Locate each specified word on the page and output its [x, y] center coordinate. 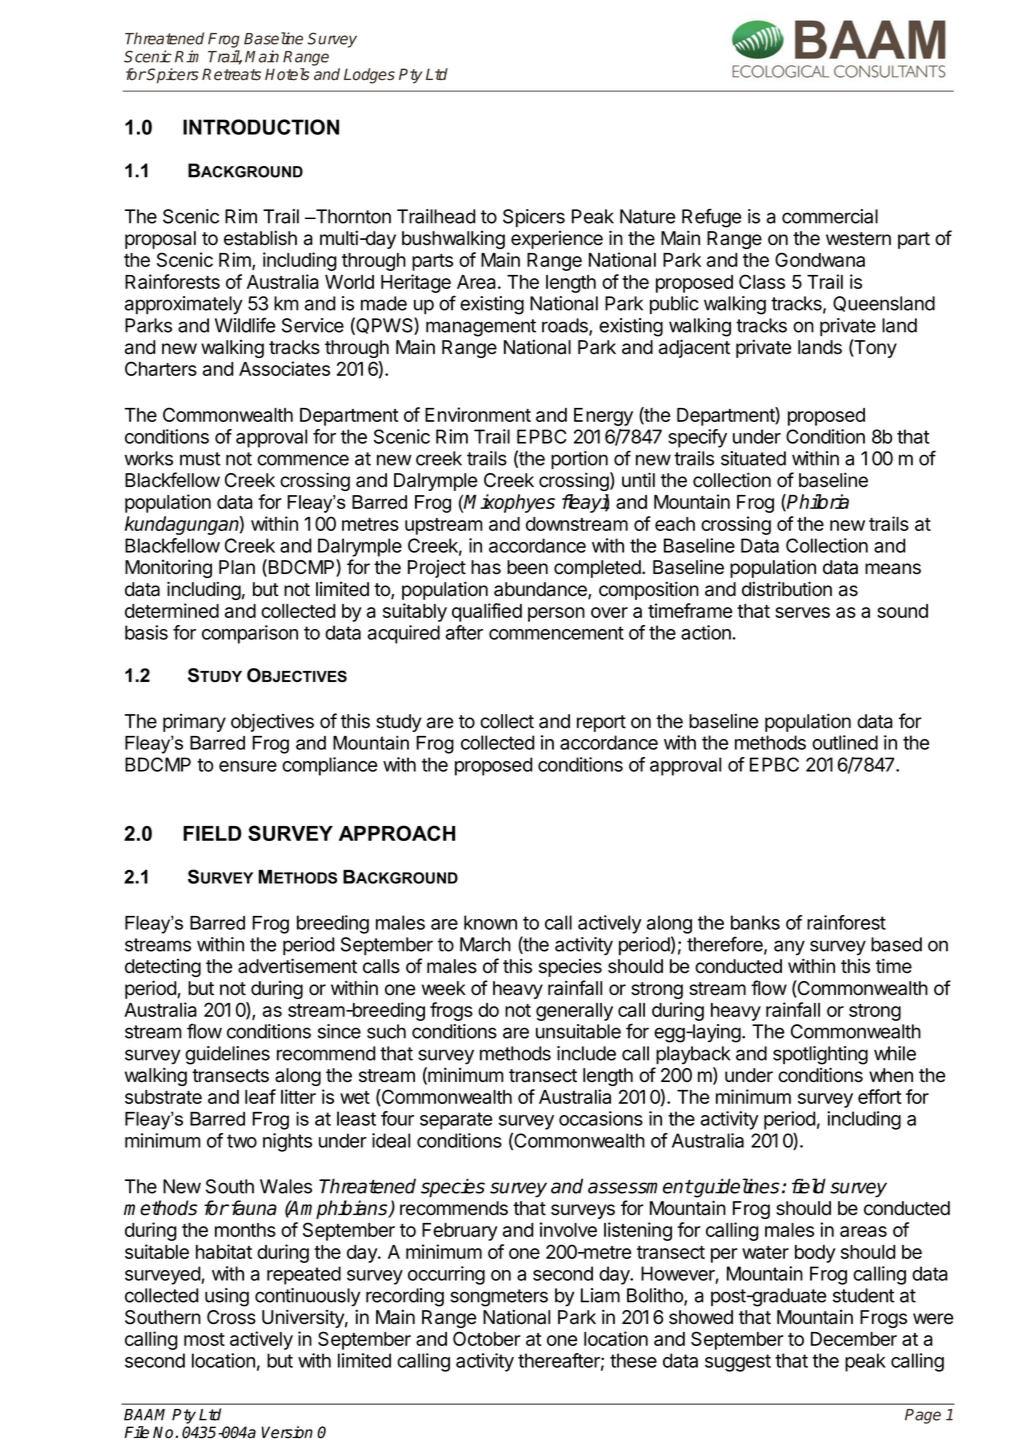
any [789, 947]
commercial [830, 216]
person [556, 614]
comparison [250, 634]
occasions [601, 1118]
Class [762, 281]
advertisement [297, 966]
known [490, 922]
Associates [284, 368]
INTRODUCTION [261, 127]
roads [566, 326]
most [204, 1339]
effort [880, 1096]
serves [802, 612]
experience [557, 240]
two [242, 1141]
